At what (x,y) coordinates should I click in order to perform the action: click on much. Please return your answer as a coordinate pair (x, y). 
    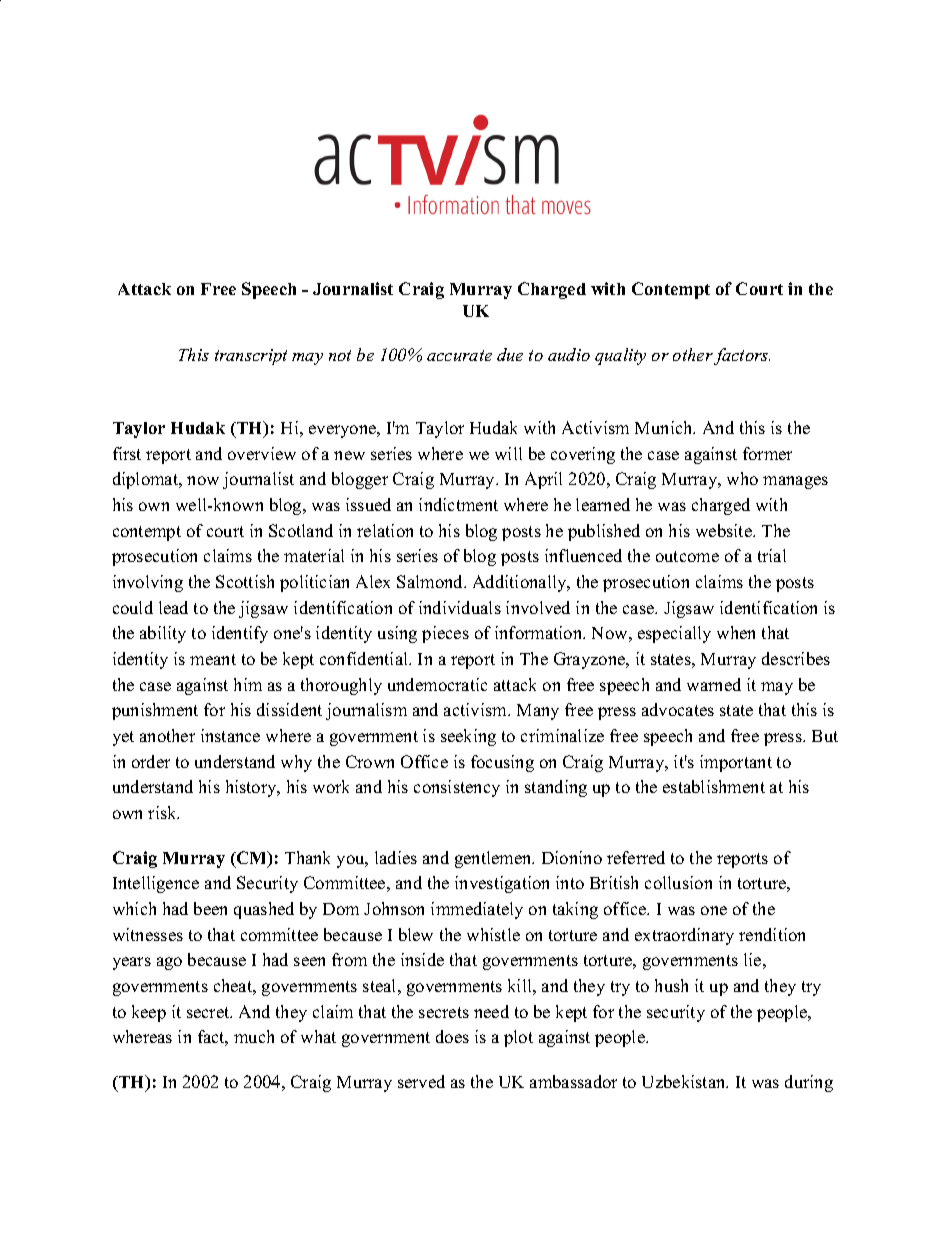
    Looking at the image, I should click on (254, 1036).
